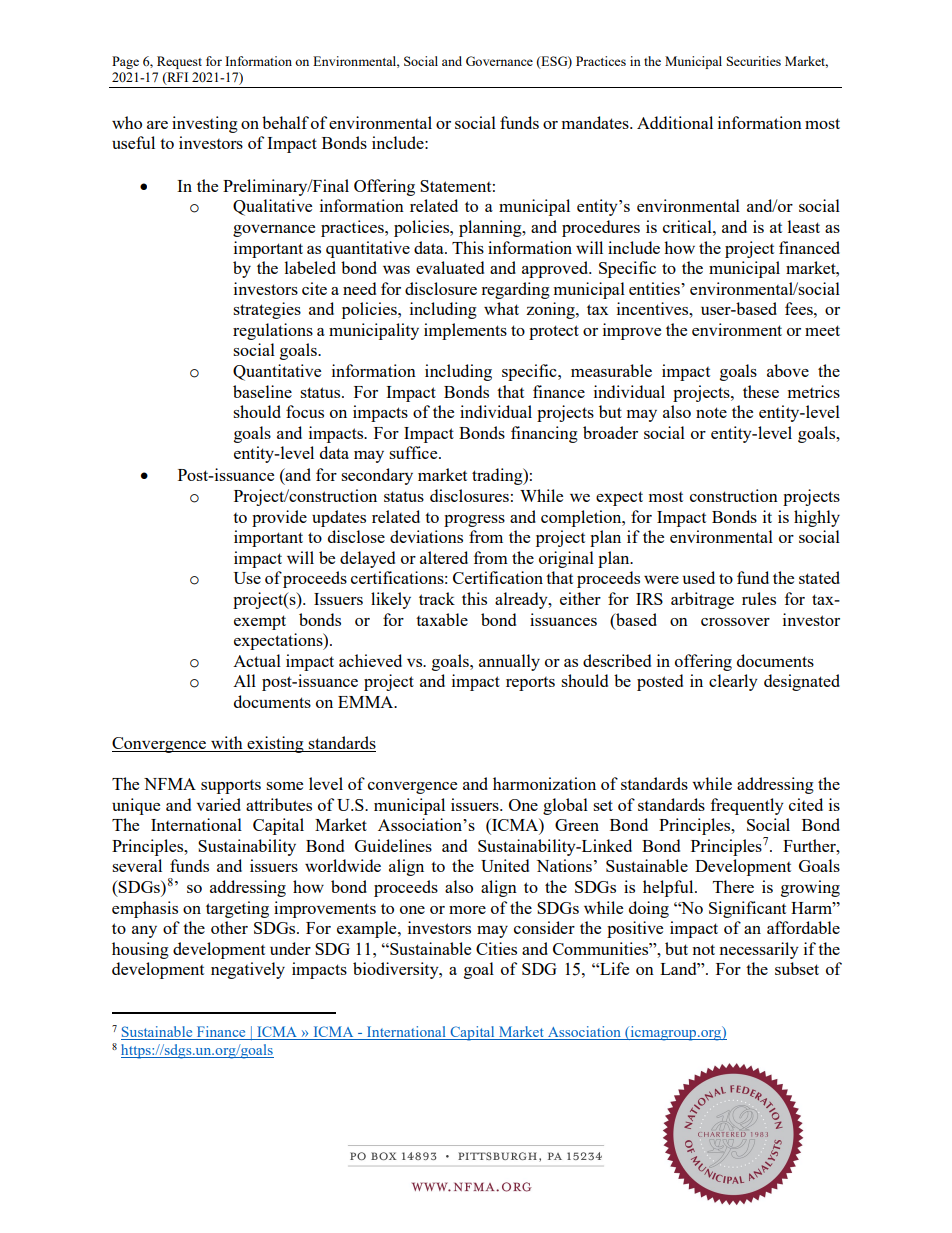 Image resolution: width=952 pixels, height=1233 pixels. I want to click on note, so click(711, 412).
